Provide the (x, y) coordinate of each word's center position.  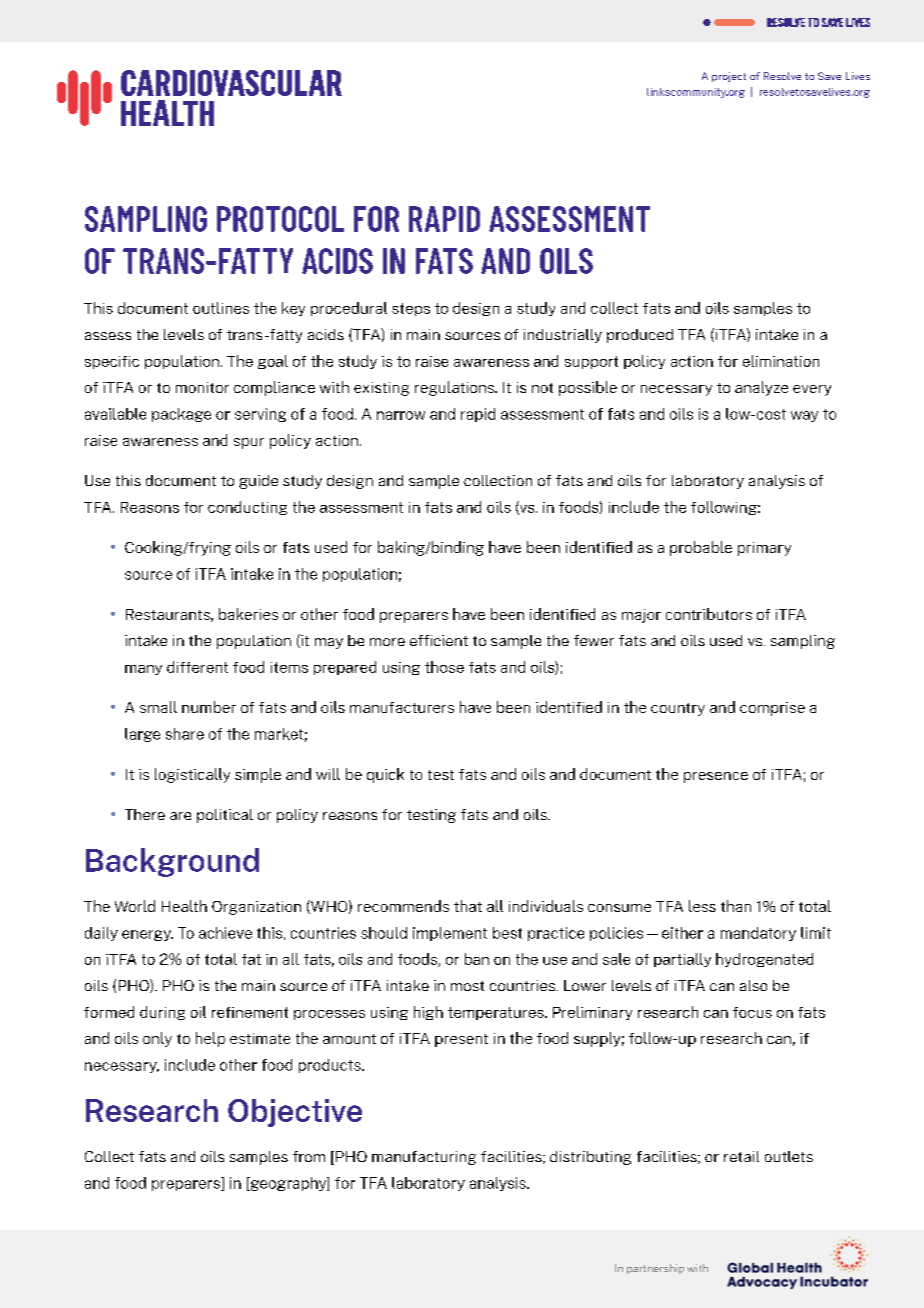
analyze (761, 388)
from (309, 1156)
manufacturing (424, 1158)
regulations (455, 388)
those (444, 667)
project (729, 77)
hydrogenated (764, 960)
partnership (655, 1269)
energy (147, 935)
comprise (772, 709)
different (197, 667)
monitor (202, 387)
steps (411, 309)
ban (477, 959)
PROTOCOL (280, 219)
